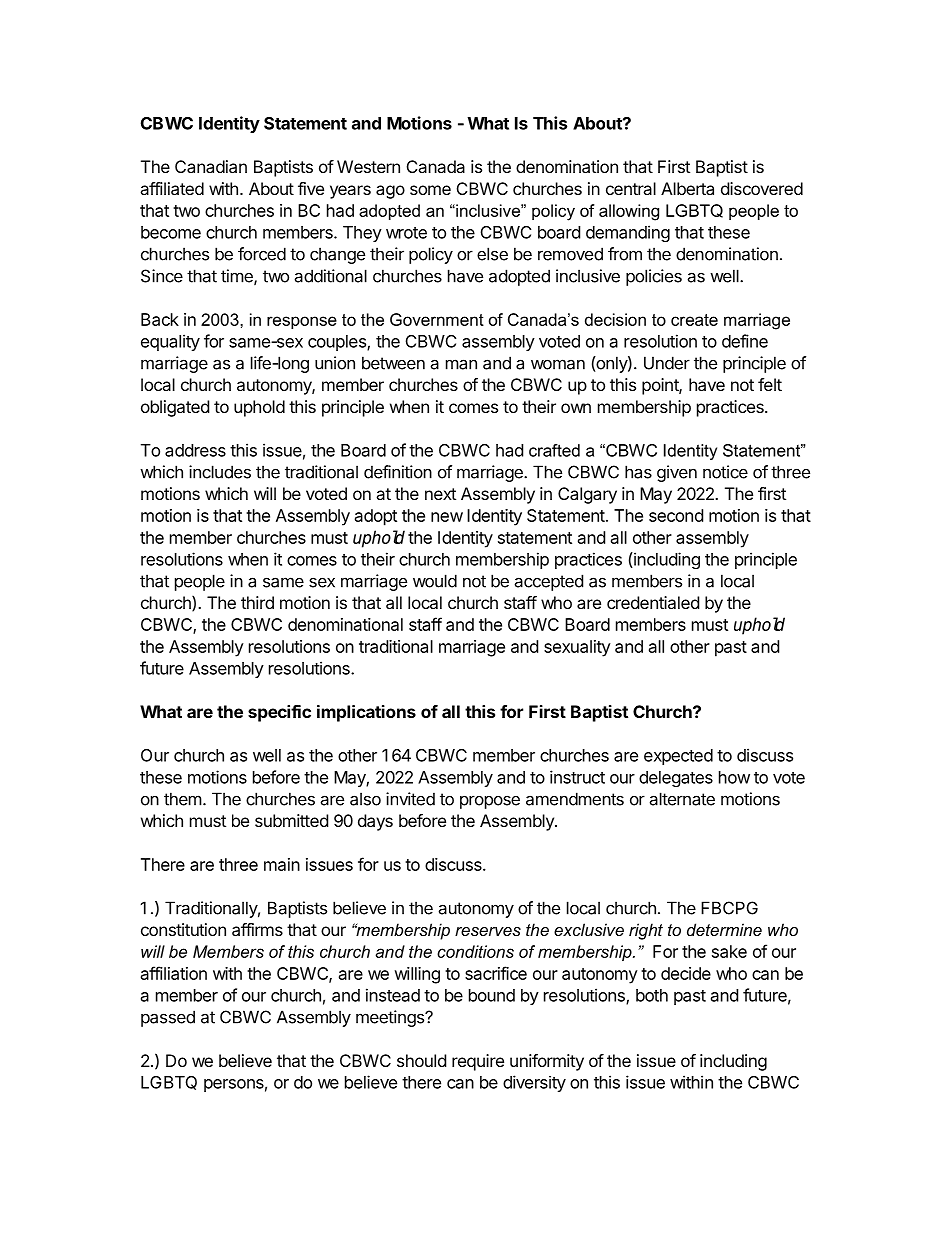  Describe the element at coordinates (430, 190) in the screenshot. I see `some` at that location.
